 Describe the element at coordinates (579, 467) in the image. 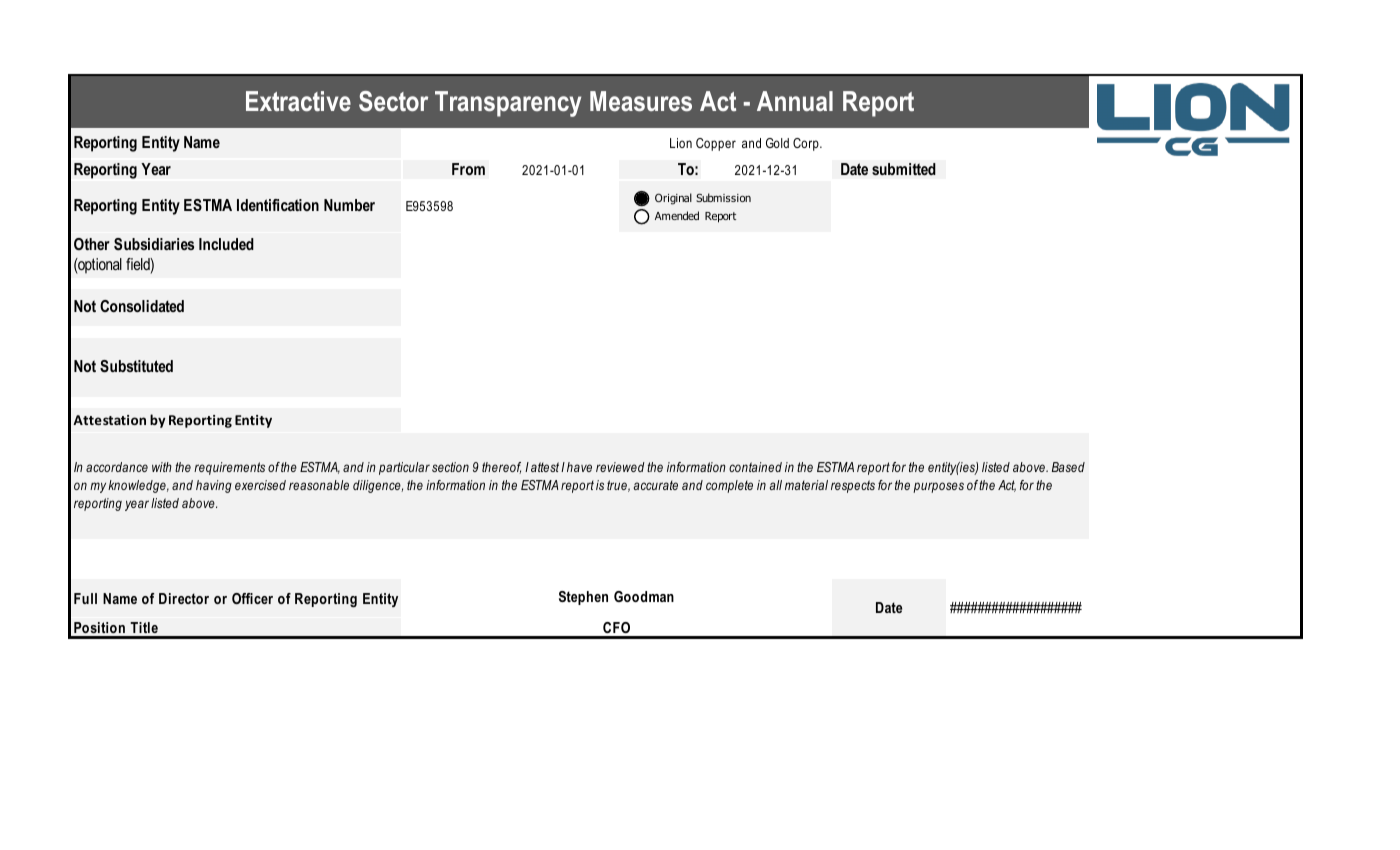

I see `have` at that location.
